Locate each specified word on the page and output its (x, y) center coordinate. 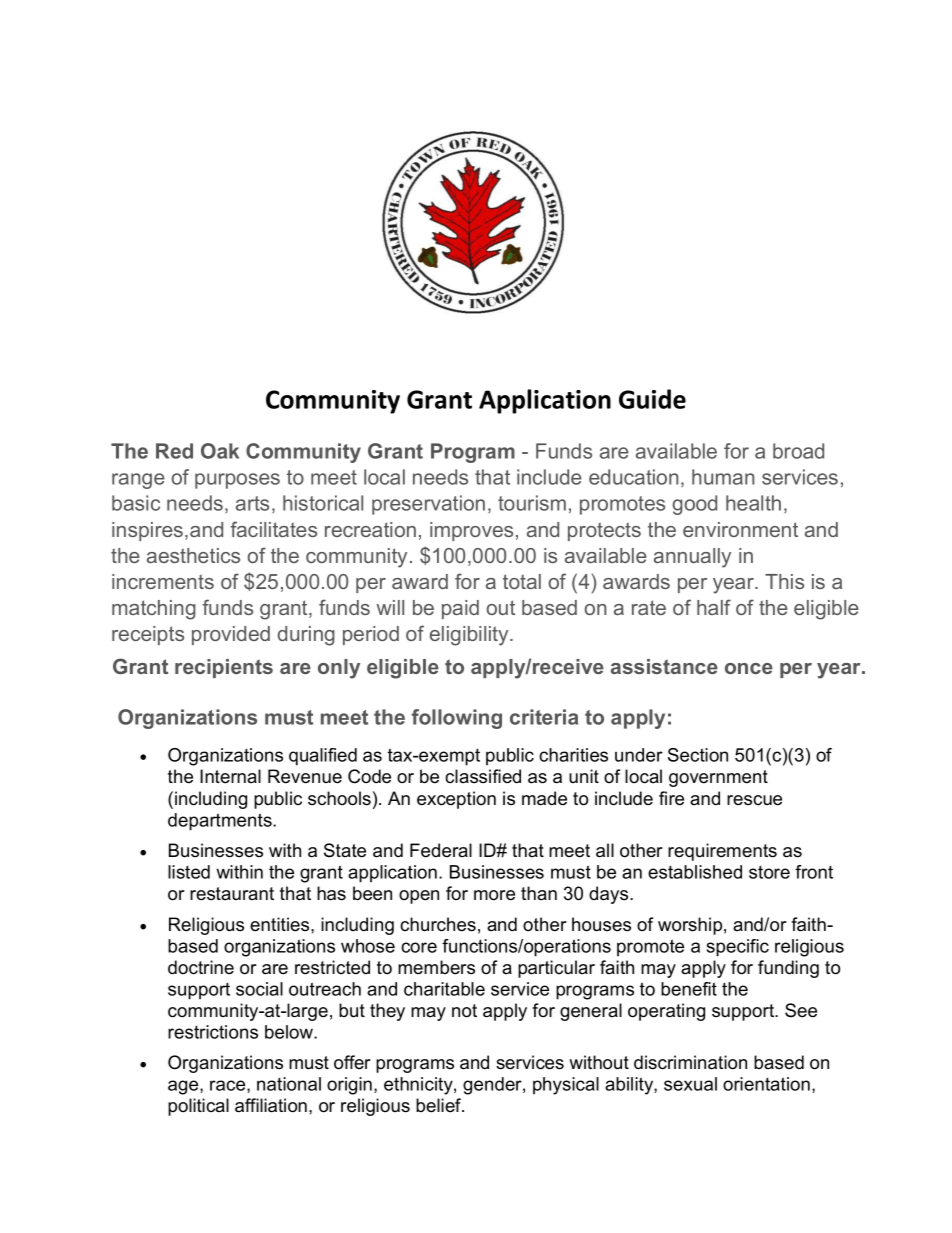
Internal (230, 776)
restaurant (232, 894)
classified (483, 776)
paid (460, 609)
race (229, 1086)
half (714, 607)
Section (698, 755)
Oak (220, 451)
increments (163, 581)
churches (438, 924)
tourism (532, 503)
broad (798, 451)
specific (738, 948)
